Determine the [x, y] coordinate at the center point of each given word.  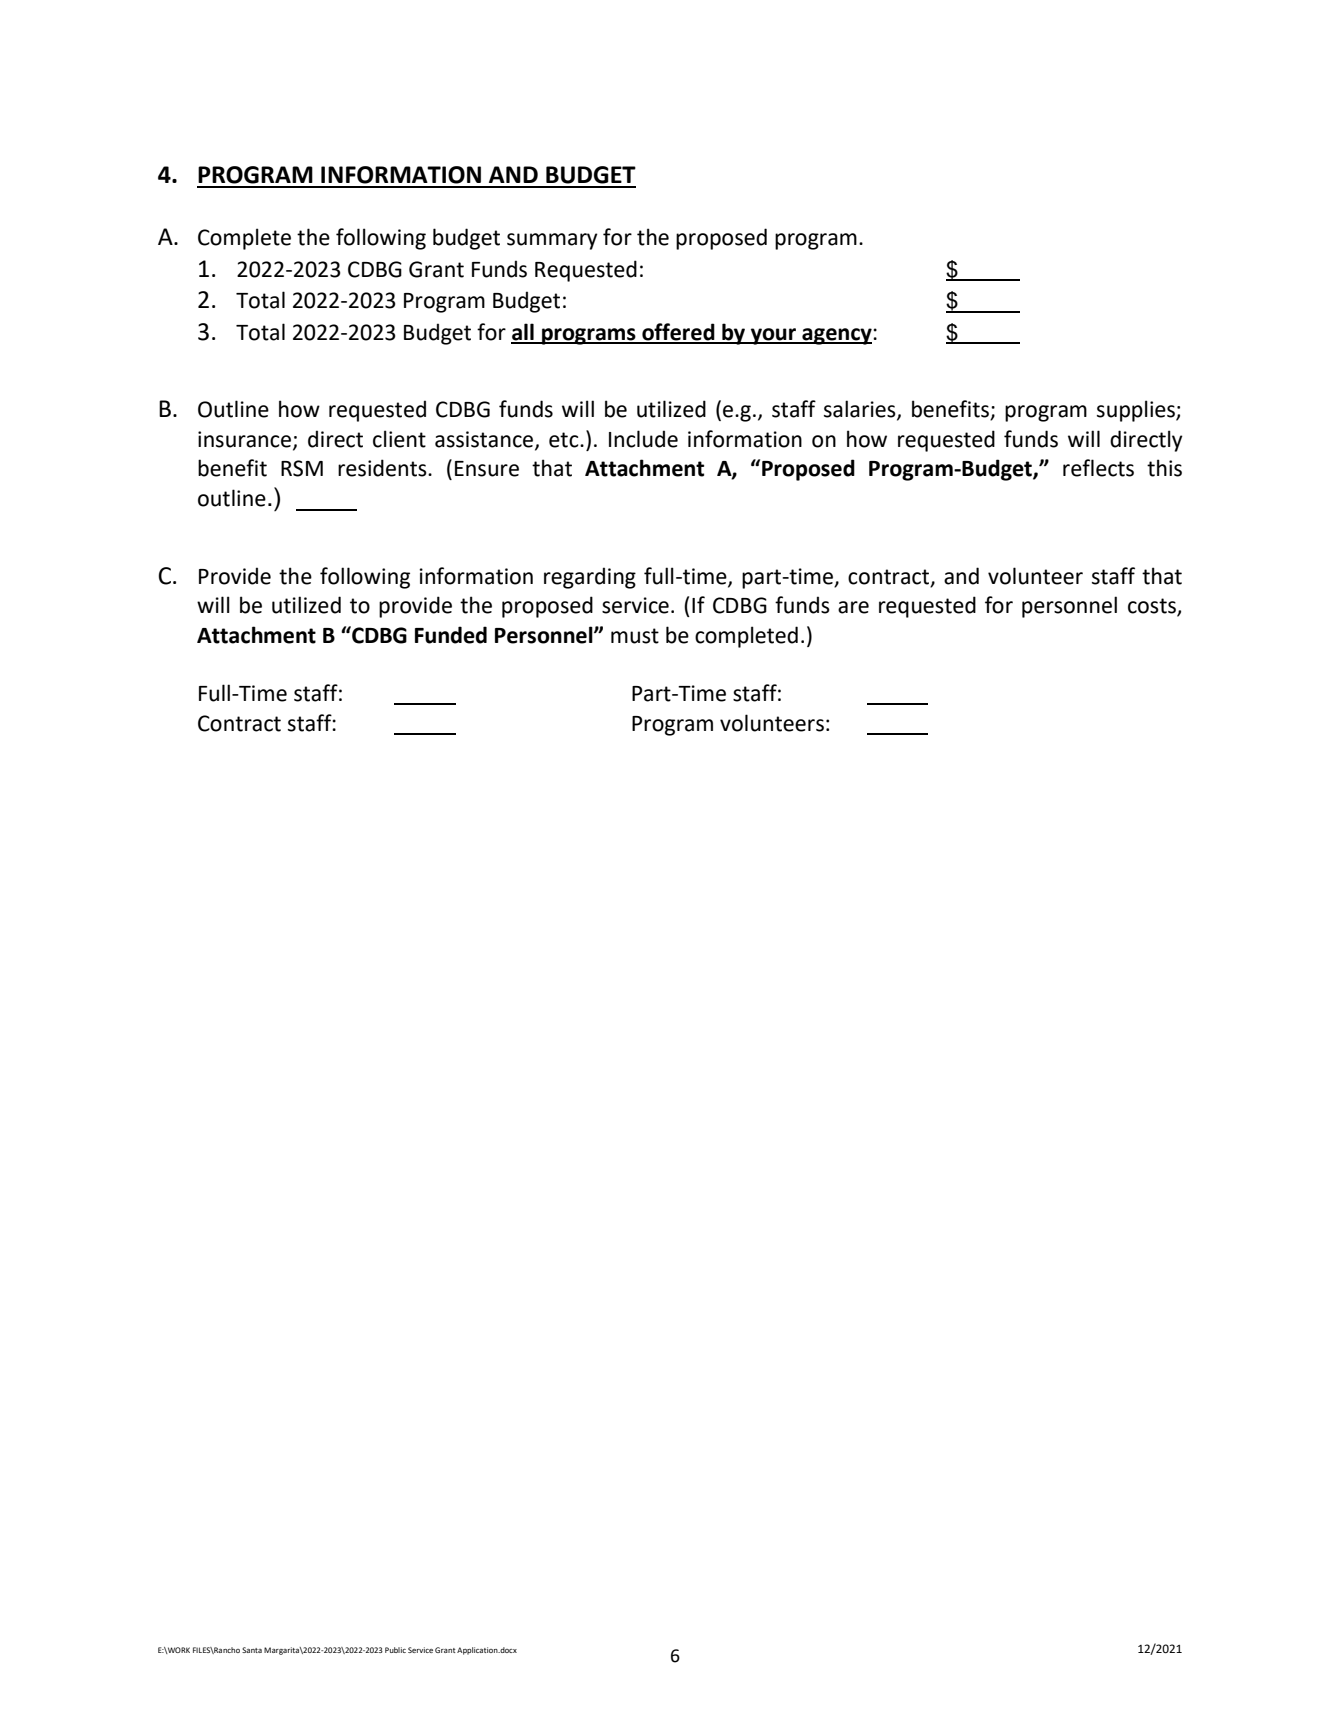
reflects [1098, 468]
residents [383, 468]
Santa [252, 1650]
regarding [590, 578]
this [1164, 468]
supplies [1137, 411]
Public [395, 1650]
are [853, 607]
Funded [451, 635]
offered [678, 333]
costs [1153, 607]
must [635, 636]
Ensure [487, 469]
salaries [861, 410]
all [523, 333]
